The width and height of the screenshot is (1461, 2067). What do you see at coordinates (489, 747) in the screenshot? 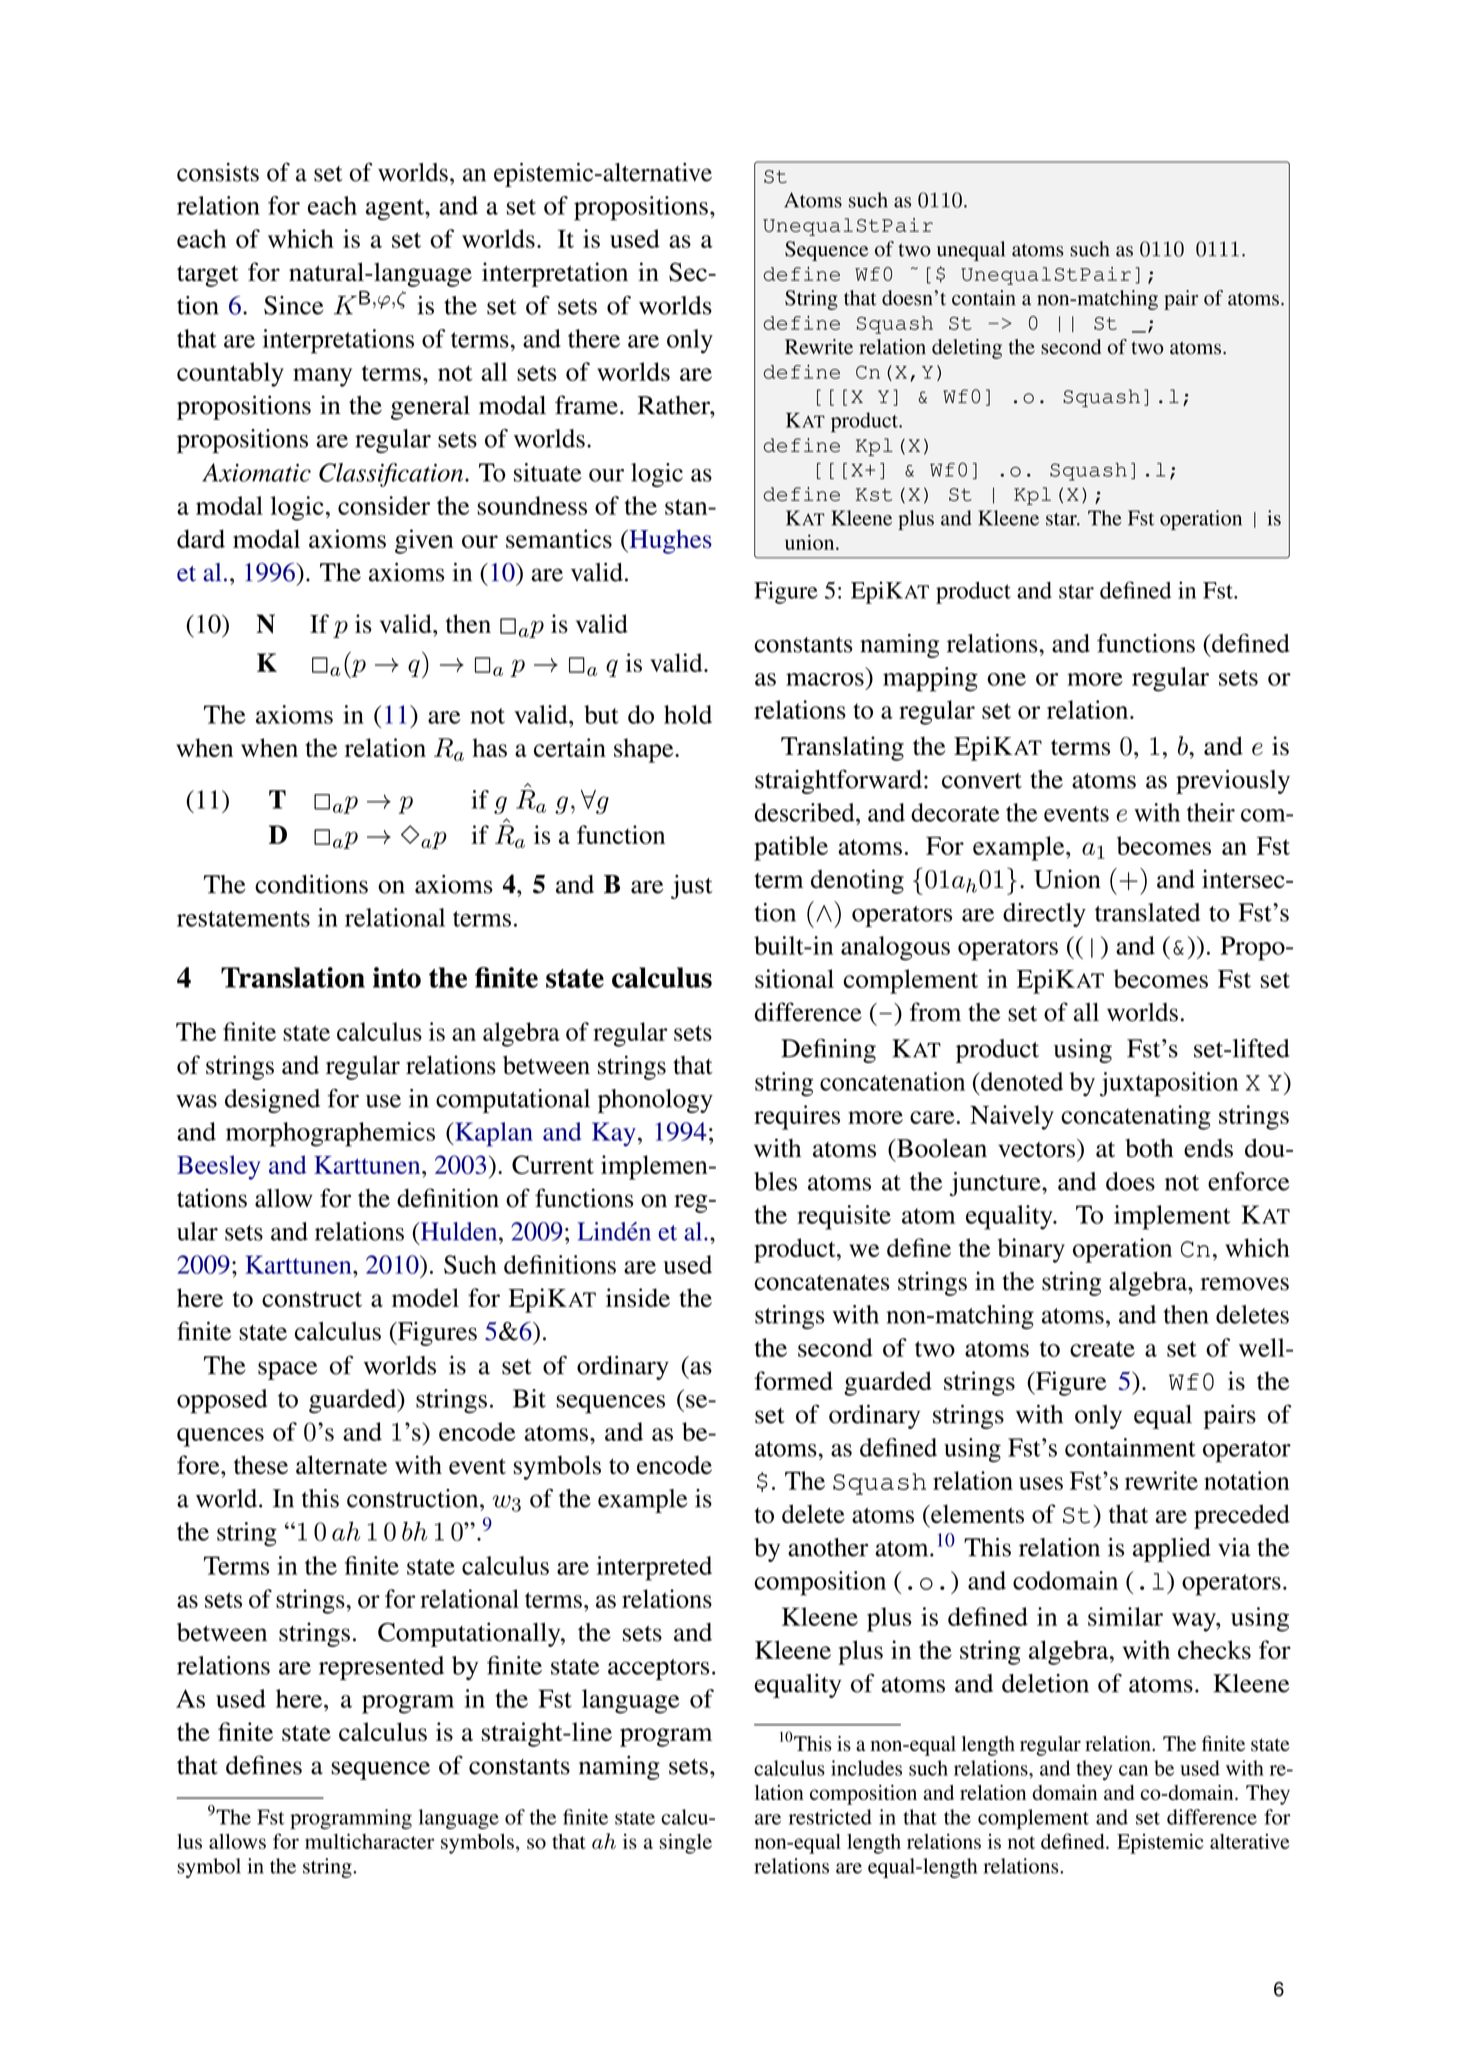
I see `has` at bounding box center [489, 747].
